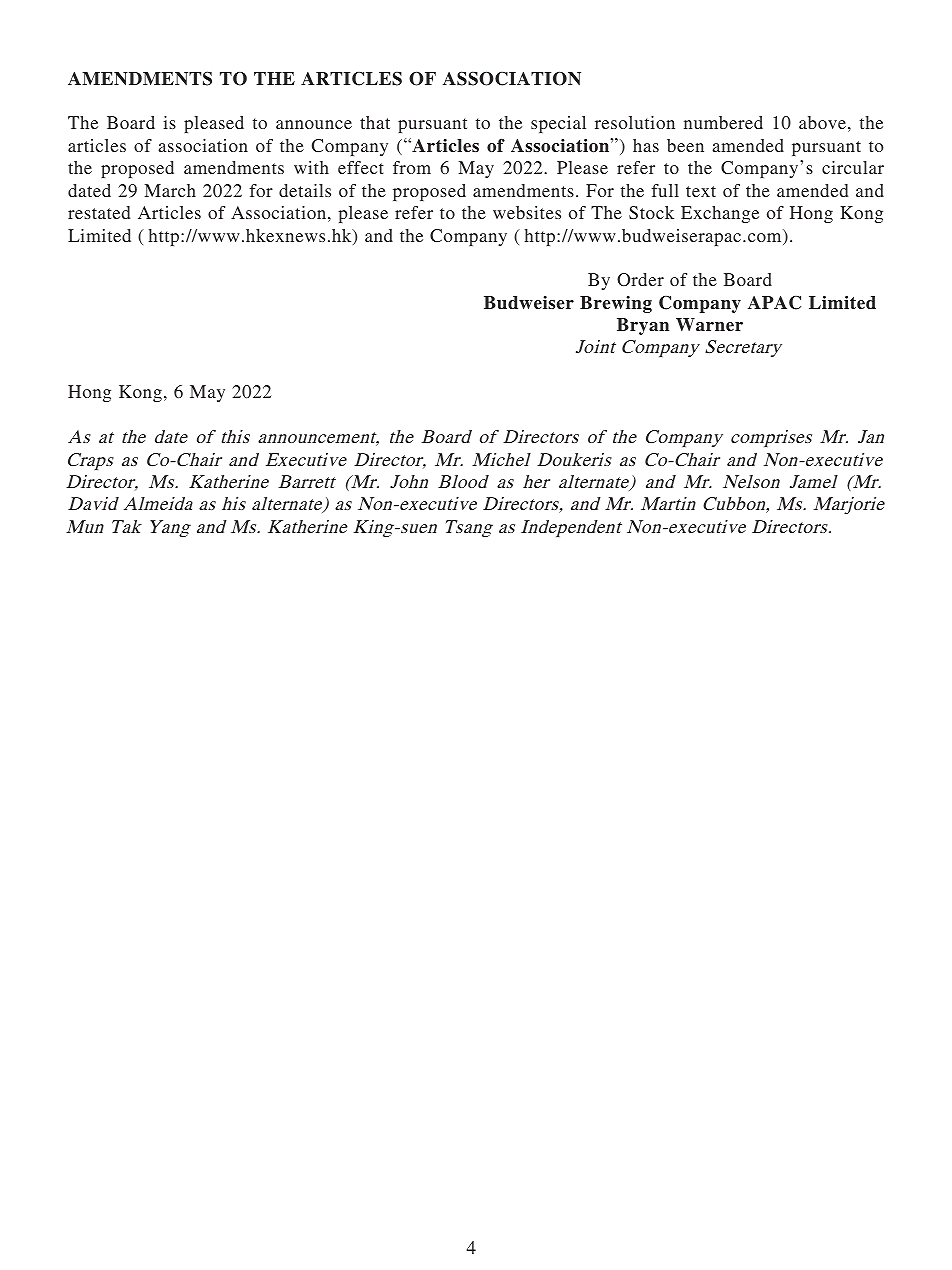 The width and height of the screenshot is (952, 1270). Describe the element at coordinates (643, 326) in the screenshot. I see `Bryan` at that location.
